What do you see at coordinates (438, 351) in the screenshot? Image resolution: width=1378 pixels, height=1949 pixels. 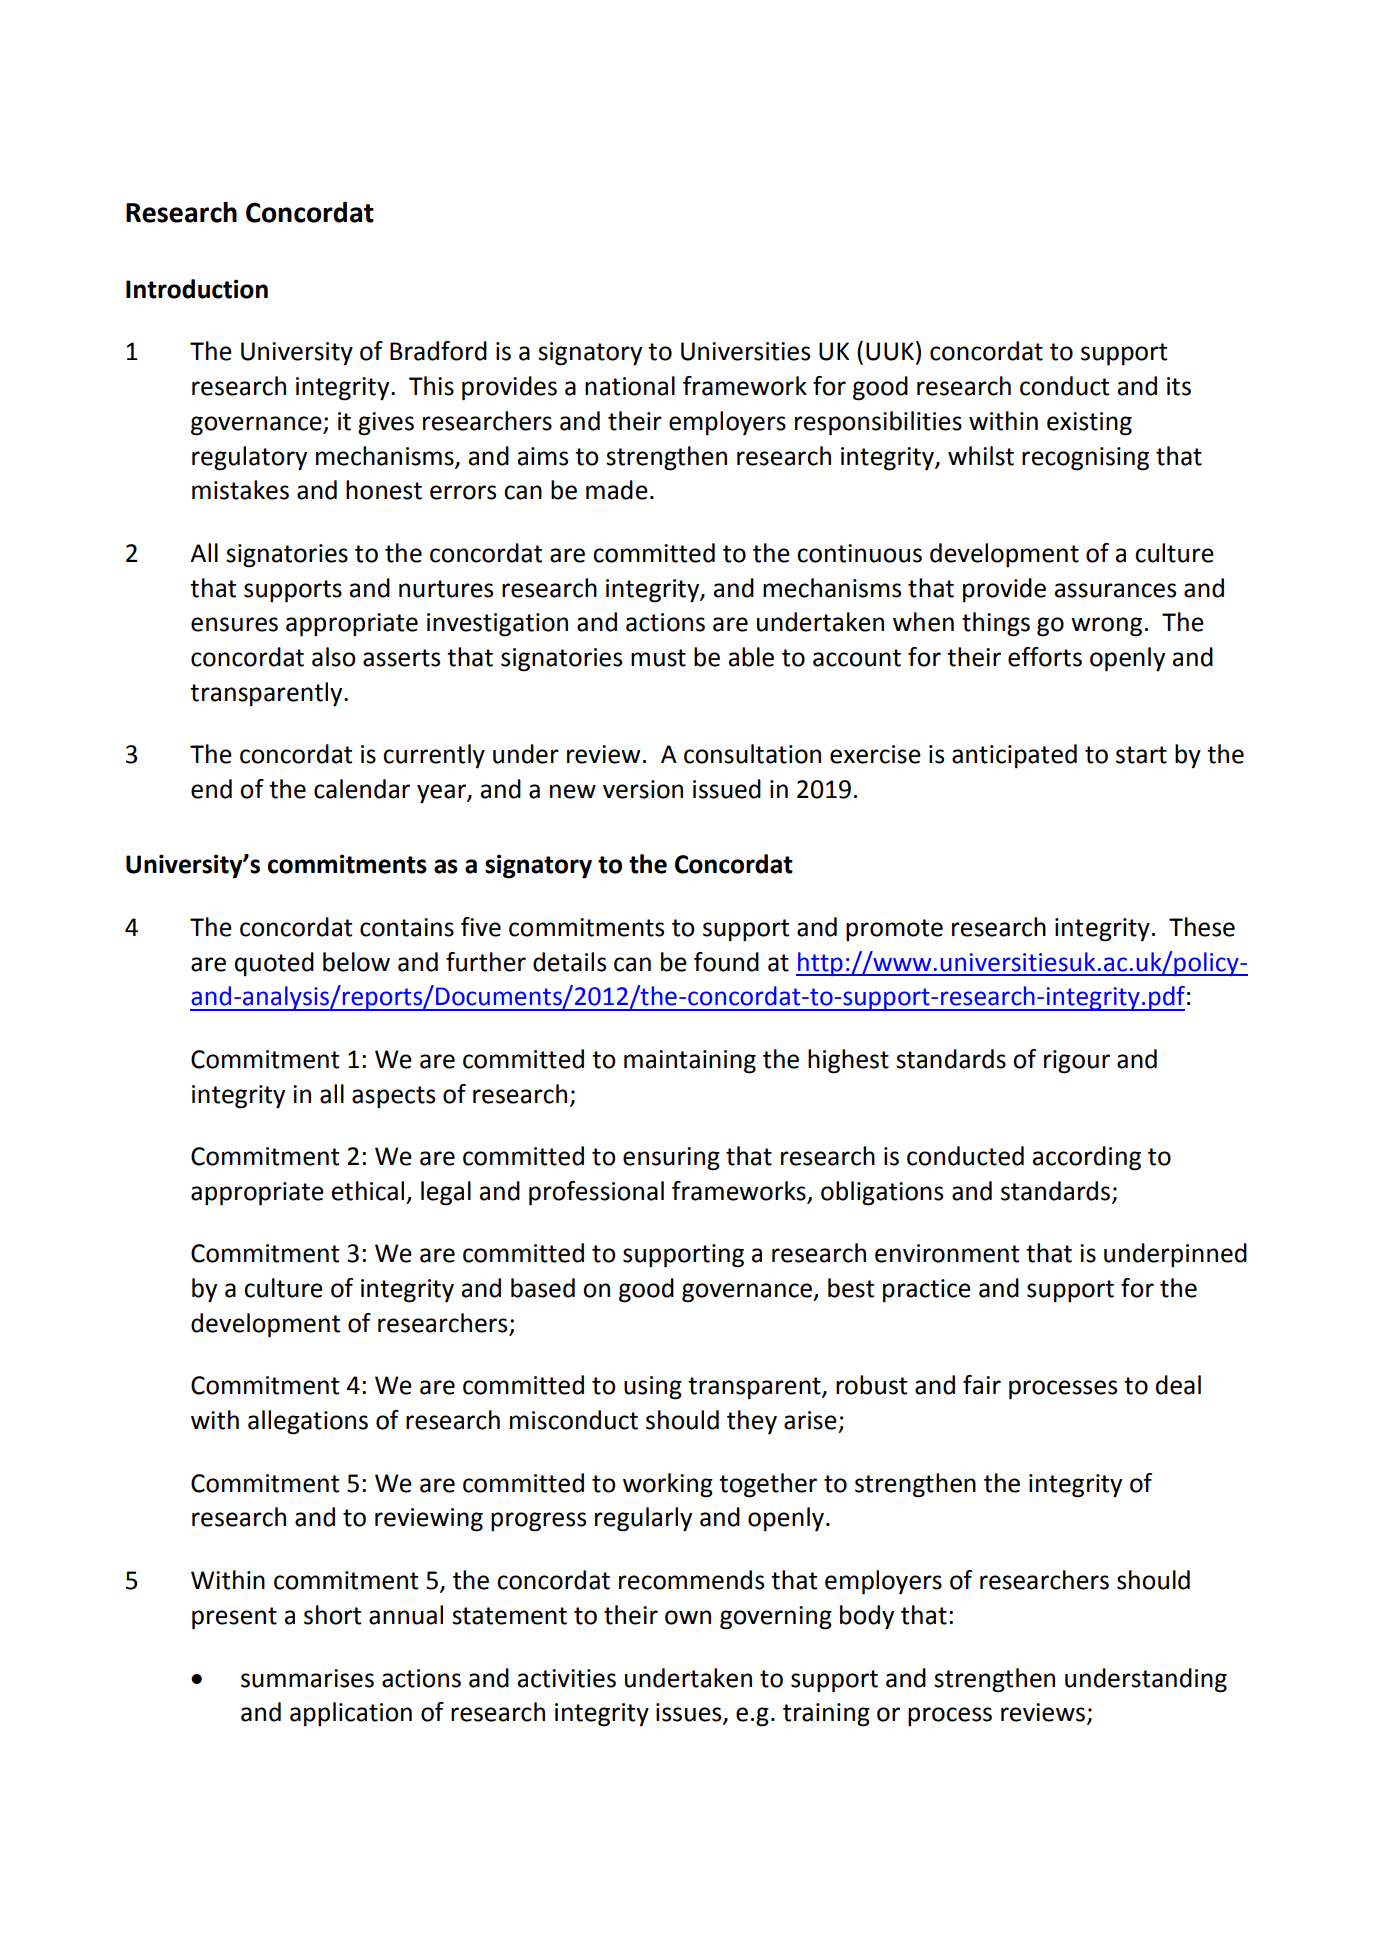 I see `Bradford` at bounding box center [438, 351].
